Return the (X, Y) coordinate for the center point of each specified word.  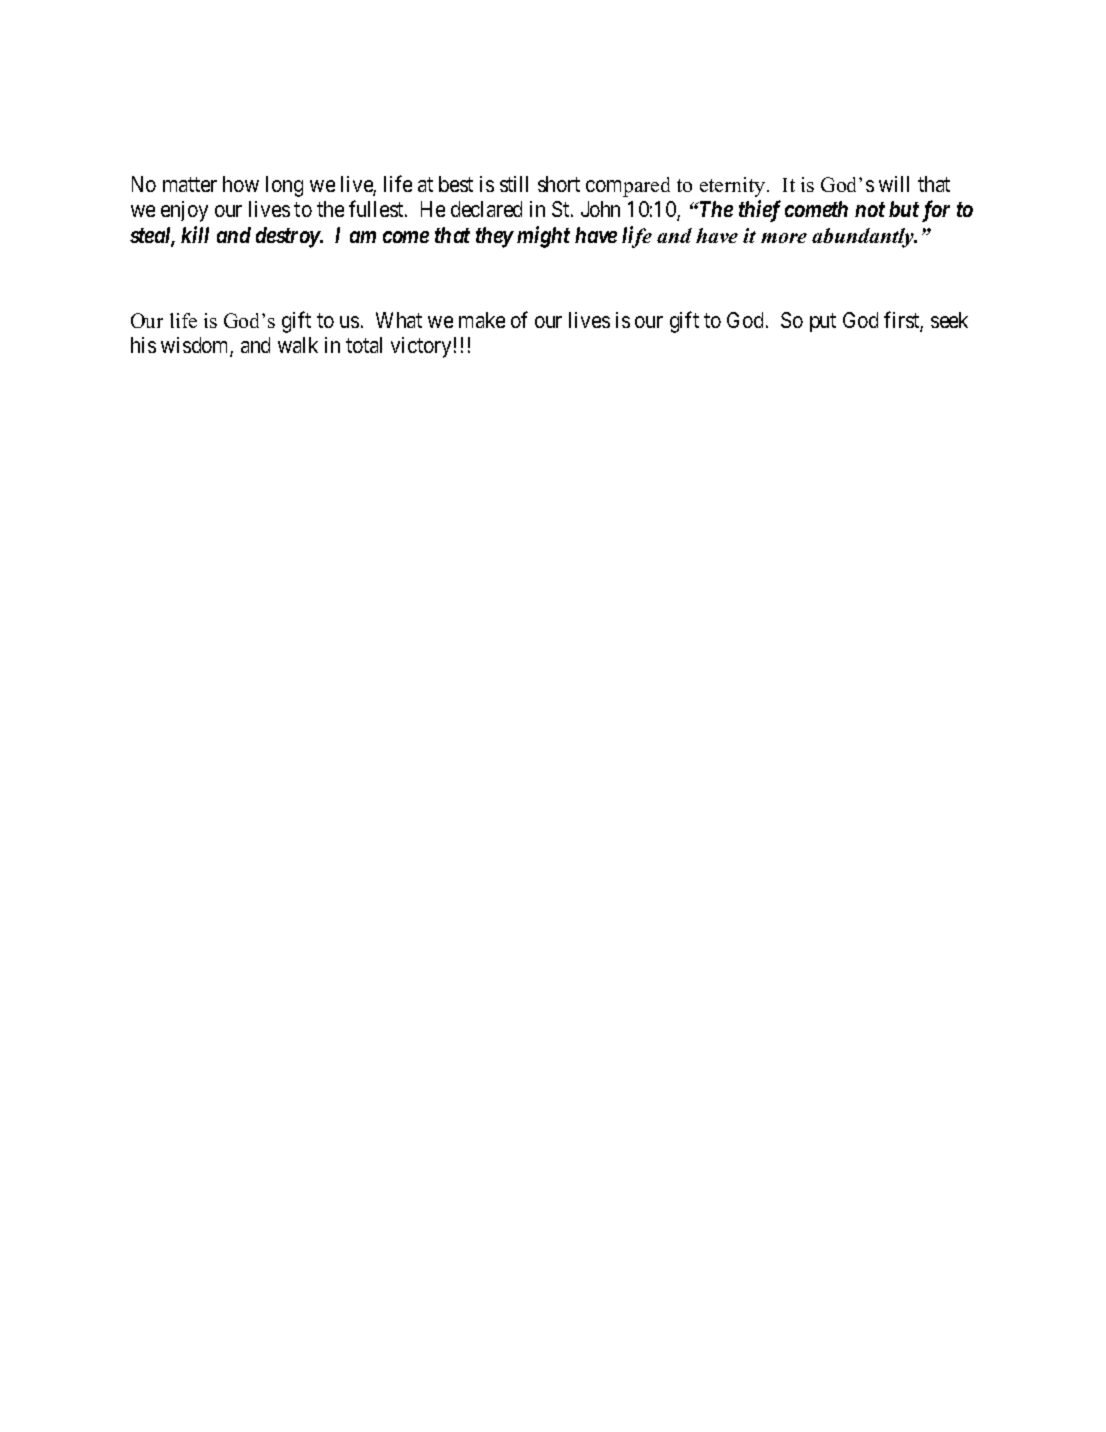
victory (421, 347)
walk (298, 345)
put (823, 323)
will (894, 184)
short (559, 184)
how (241, 184)
